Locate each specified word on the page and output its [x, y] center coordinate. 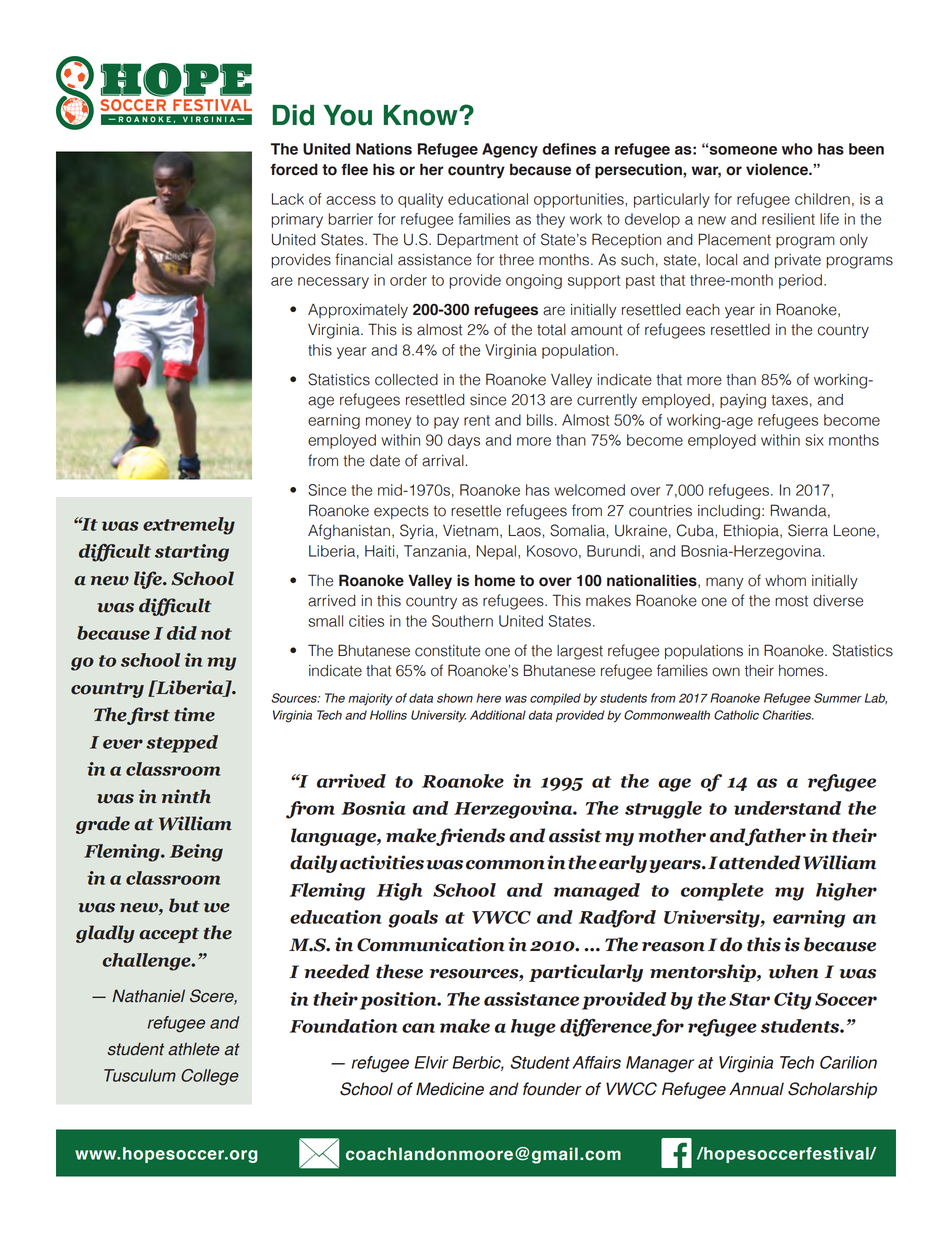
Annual [756, 1089]
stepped [182, 744]
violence [778, 169]
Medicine [450, 1089]
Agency [510, 150]
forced [294, 169]
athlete [194, 1049]
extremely [189, 526]
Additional [498, 715]
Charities [788, 715]
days [464, 441]
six [814, 440]
